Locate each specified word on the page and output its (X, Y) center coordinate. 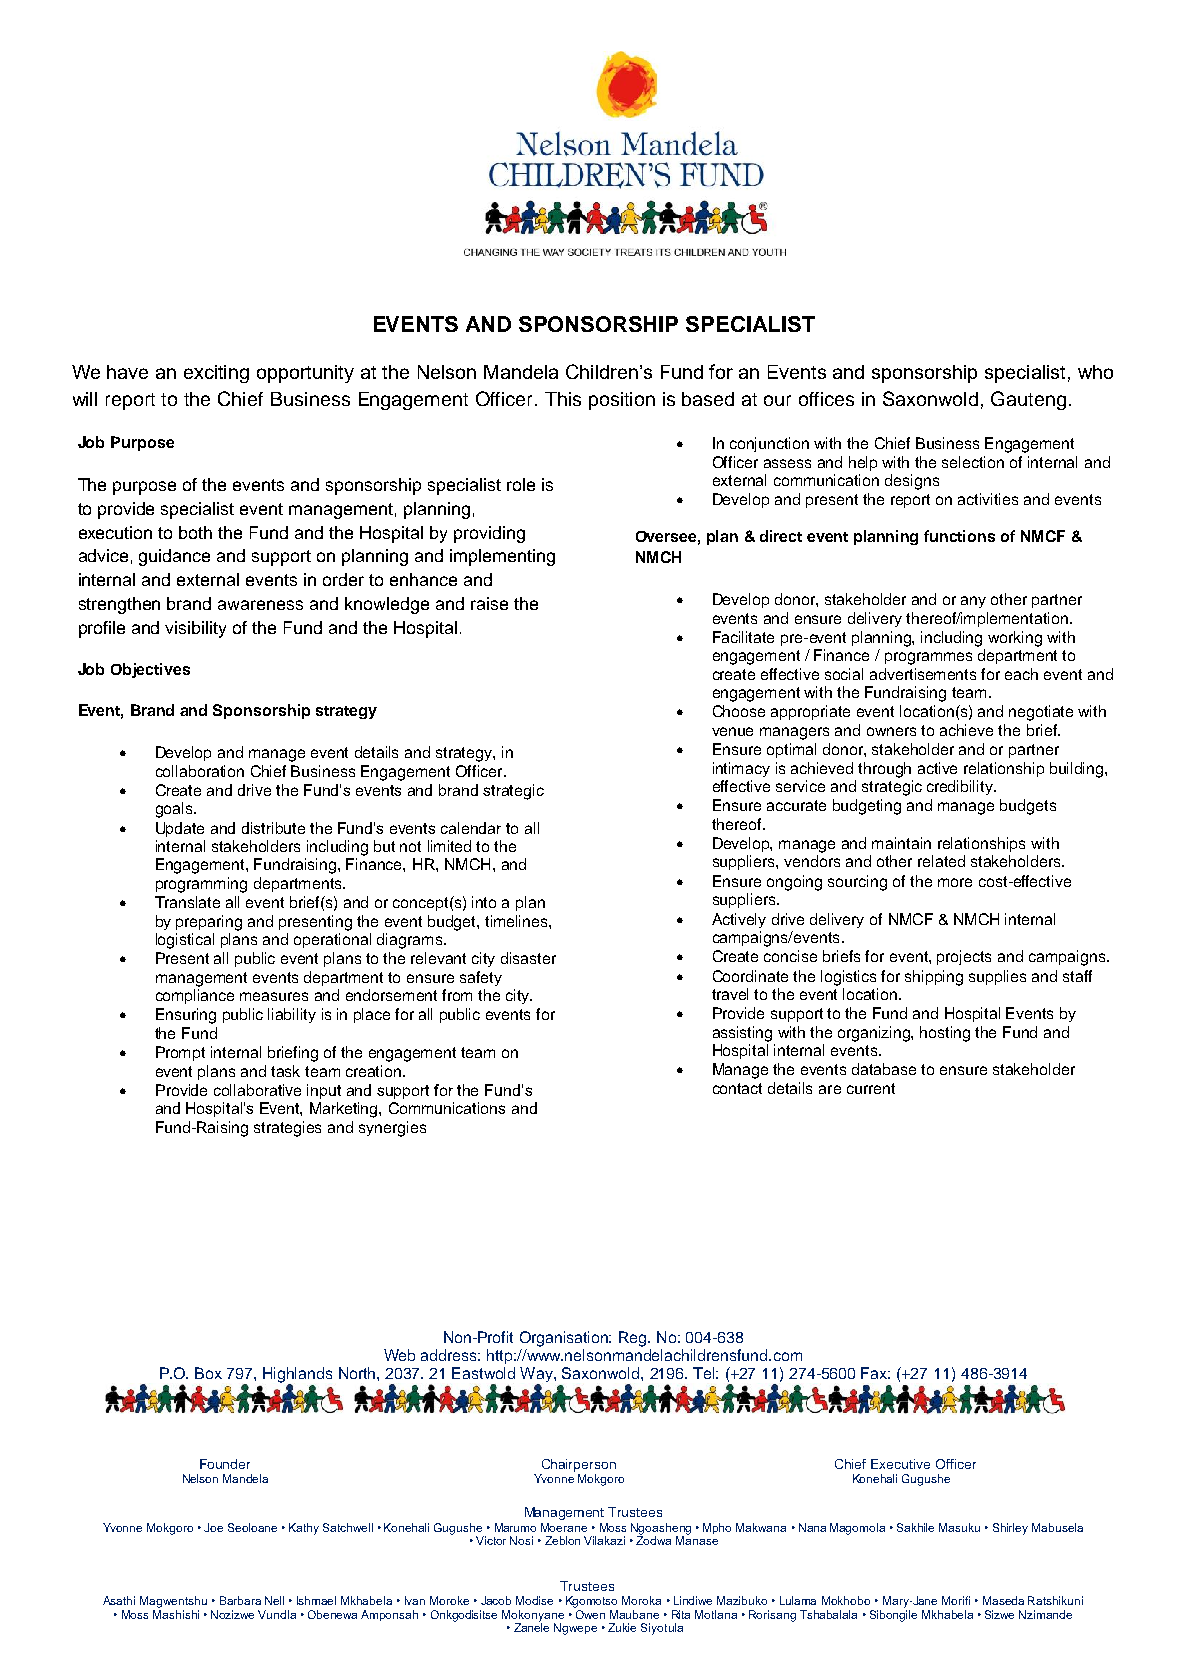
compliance (195, 996)
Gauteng (1028, 400)
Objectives (150, 670)
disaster (528, 958)
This (563, 399)
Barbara (240, 1600)
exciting (216, 374)
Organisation (565, 1339)
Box (208, 1373)
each (1021, 674)
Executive (900, 1464)
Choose (739, 711)
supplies (997, 977)
